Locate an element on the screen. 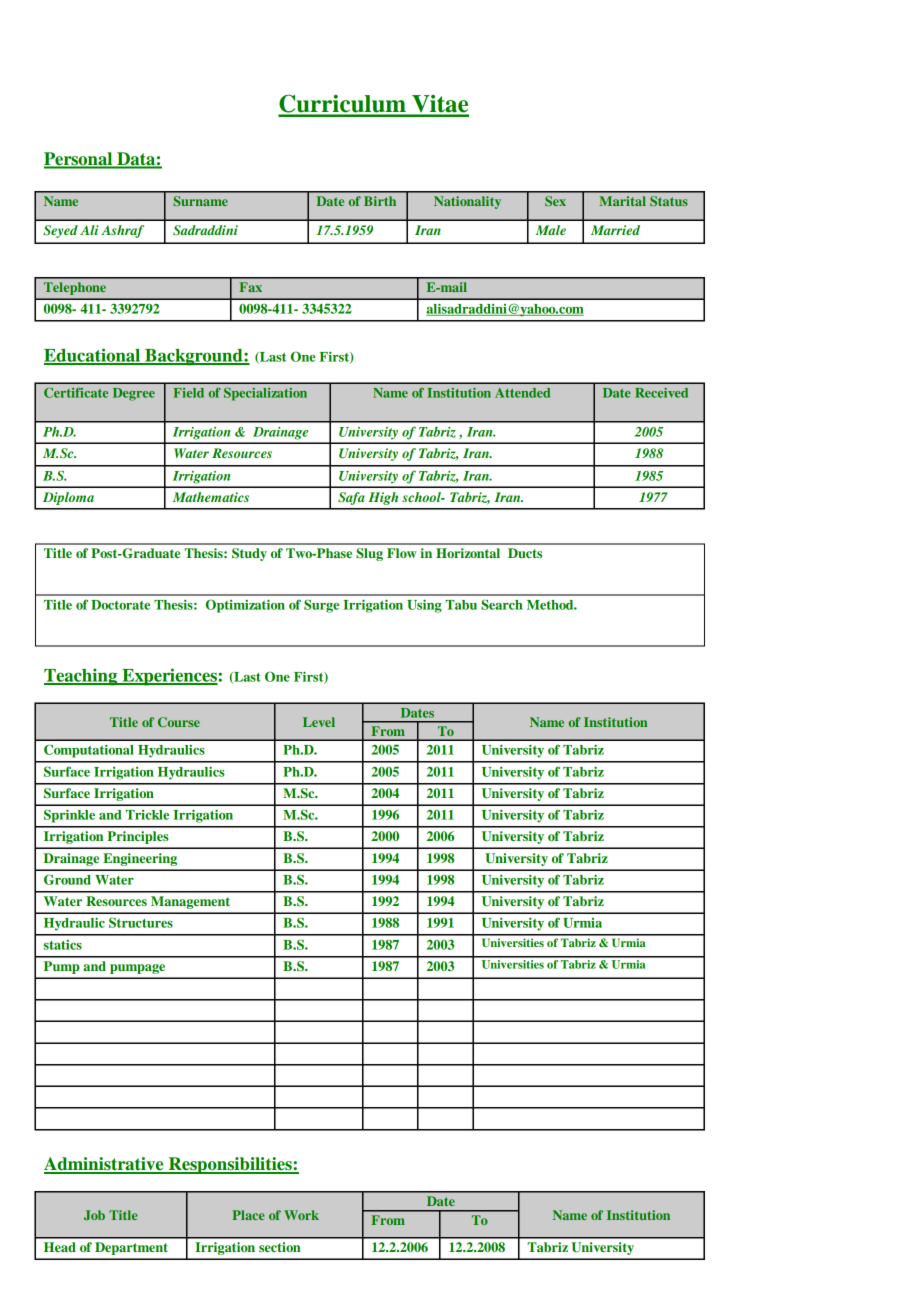  Received is located at coordinates (661, 393).
